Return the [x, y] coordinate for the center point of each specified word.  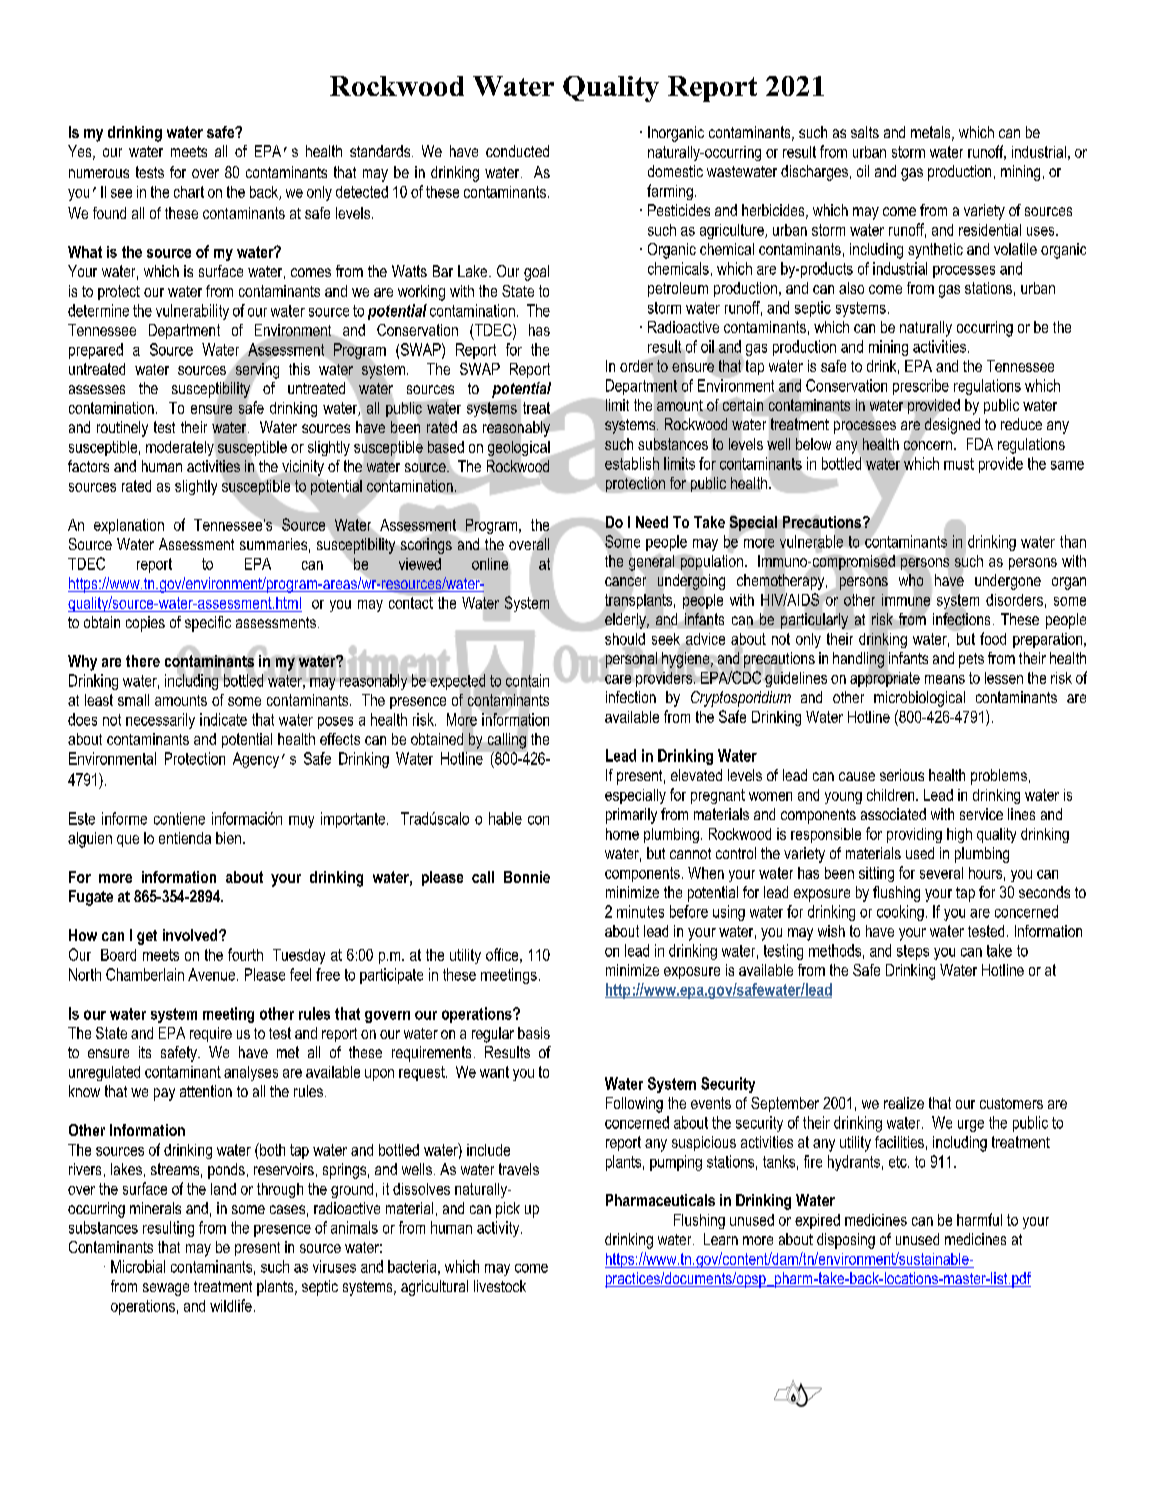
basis [534, 1033]
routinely [122, 429]
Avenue [213, 974]
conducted [517, 151]
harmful [979, 1219]
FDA [980, 444]
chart [189, 192]
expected [457, 682]
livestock [500, 1286]
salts [865, 132]
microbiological [919, 699]
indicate [223, 719]
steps [913, 952]
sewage [166, 1289]
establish [632, 463]
